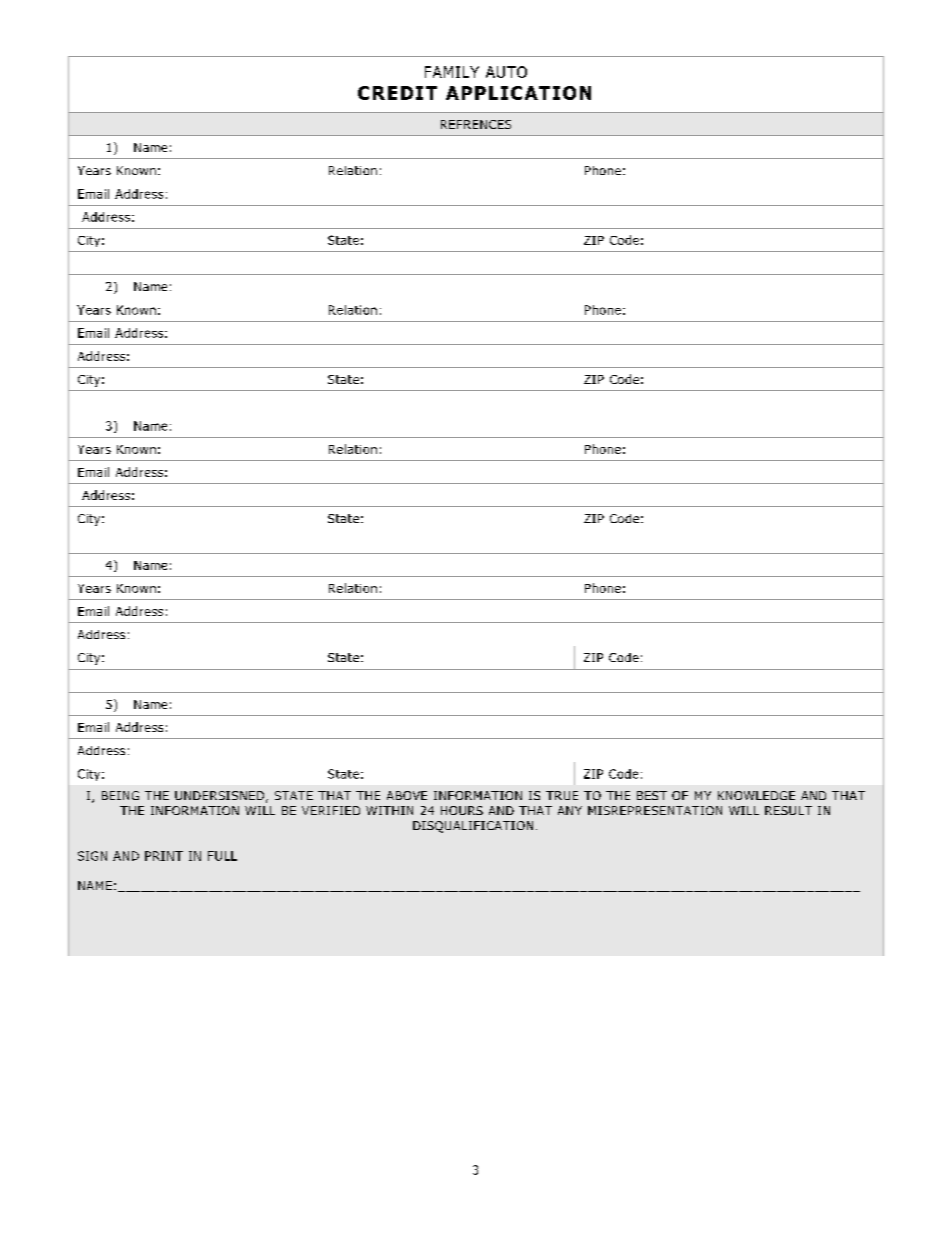 The image size is (952, 1233). What do you see at coordinates (473, 827) in the screenshot?
I see `DISQUALIFICATION` at bounding box center [473, 827].
